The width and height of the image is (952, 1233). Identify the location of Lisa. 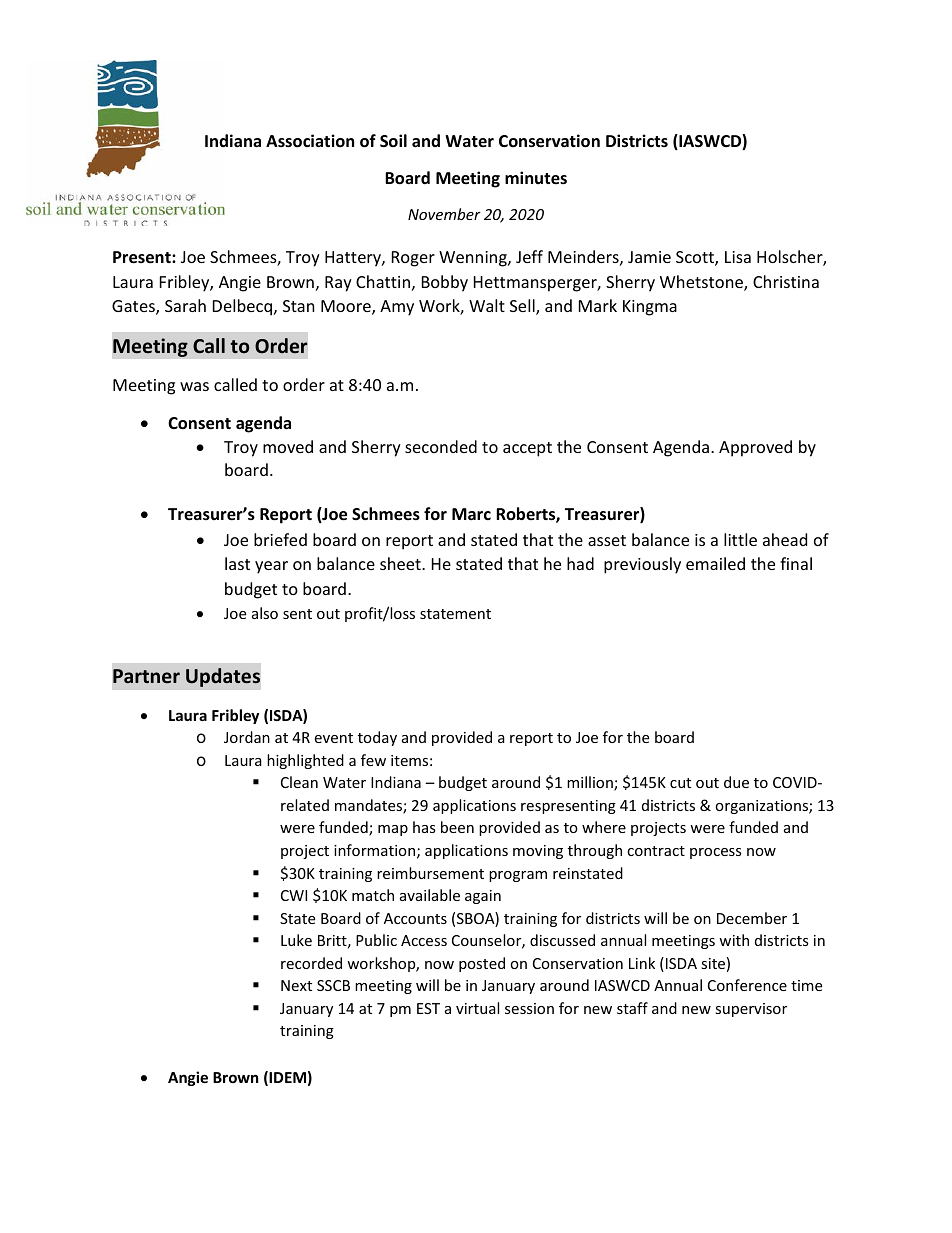
(738, 257).
